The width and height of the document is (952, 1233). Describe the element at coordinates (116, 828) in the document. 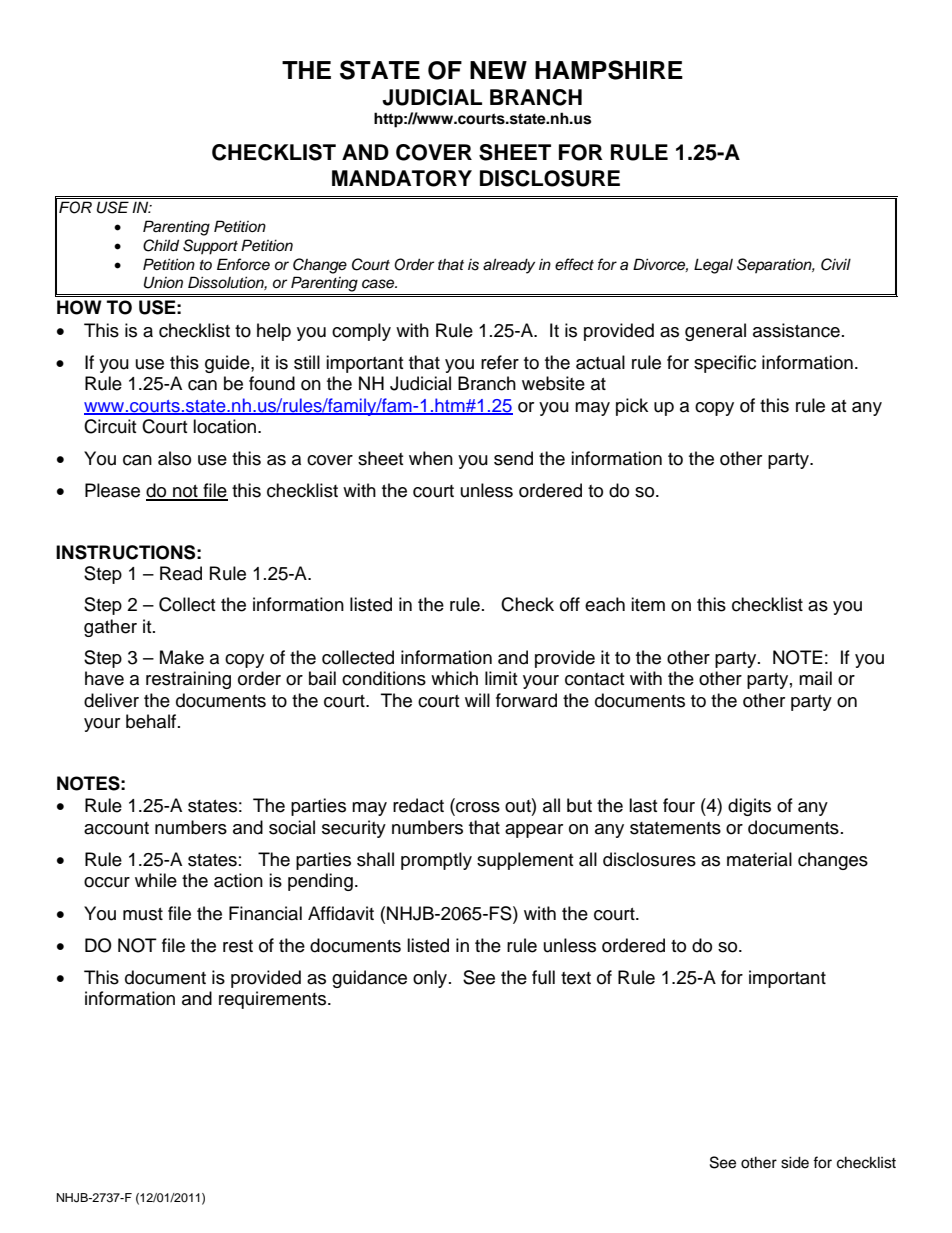

I see `account` at that location.
